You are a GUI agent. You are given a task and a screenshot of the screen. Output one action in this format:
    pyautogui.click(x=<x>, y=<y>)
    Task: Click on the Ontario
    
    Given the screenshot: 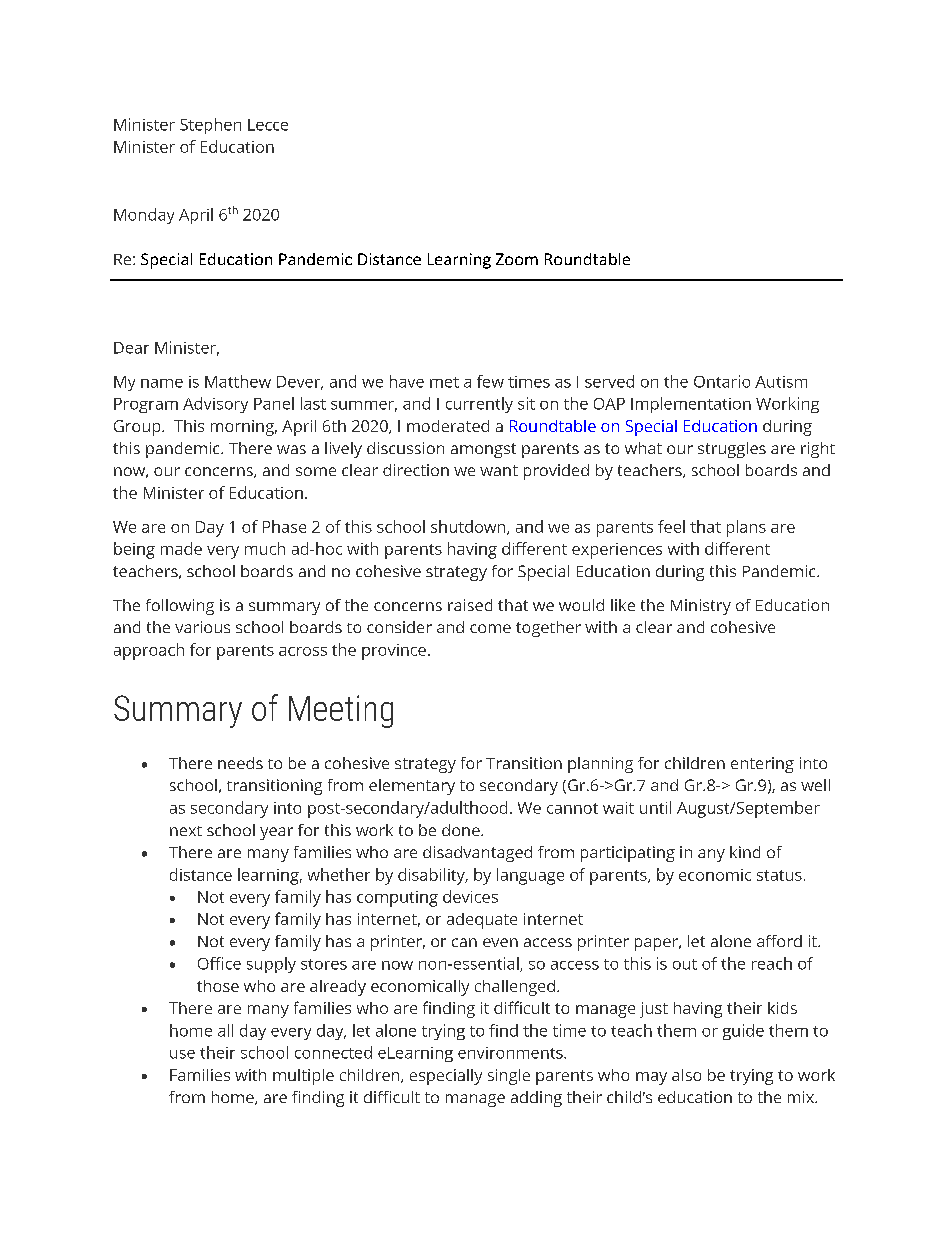 What is the action you would take?
    pyautogui.click(x=722, y=381)
